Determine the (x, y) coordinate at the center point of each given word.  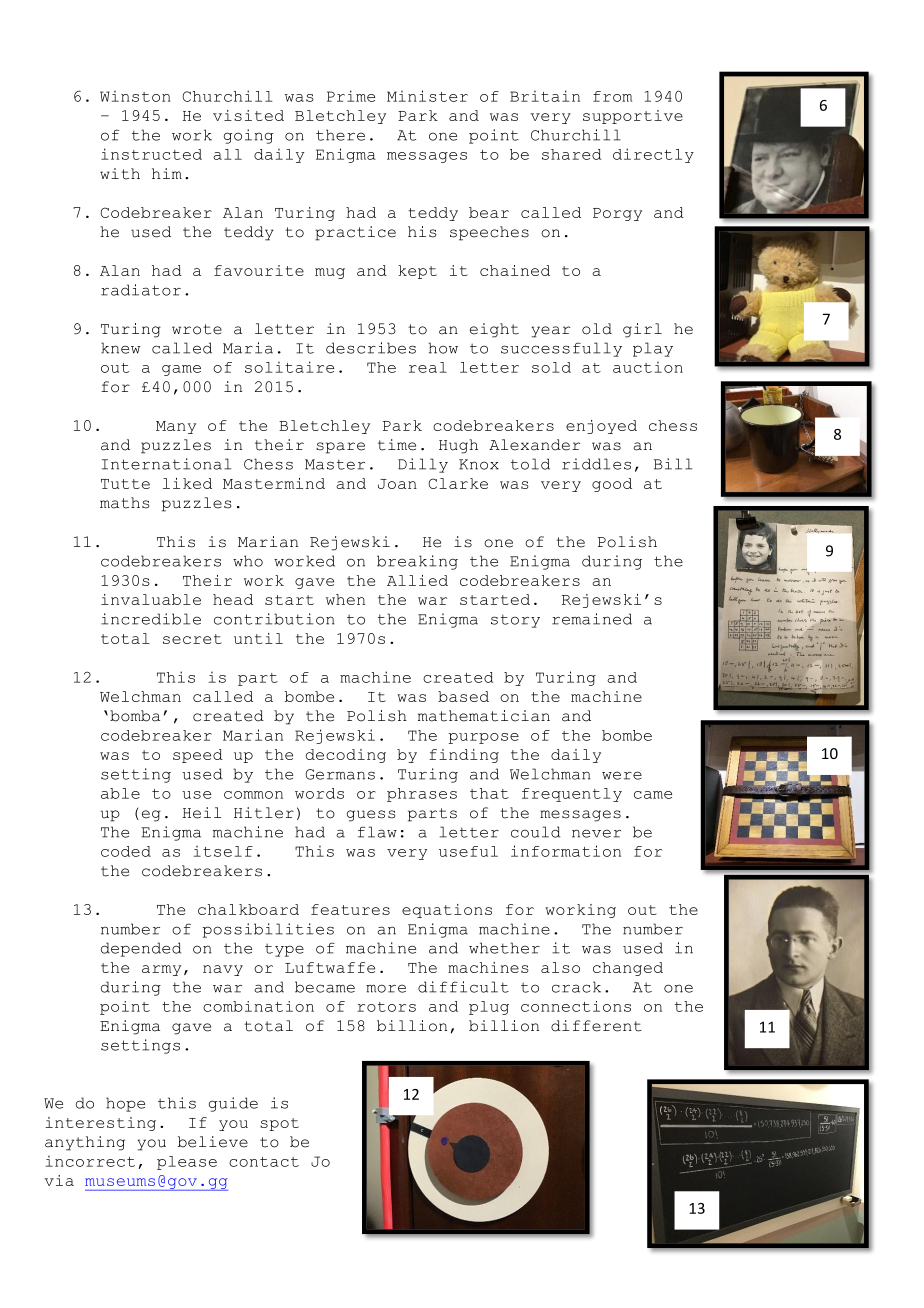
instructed (151, 154)
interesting (100, 1124)
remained (592, 619)
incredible (151, 619)
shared (572, 154)
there (340, 135)
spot (279, 1124)
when (345, 599)
